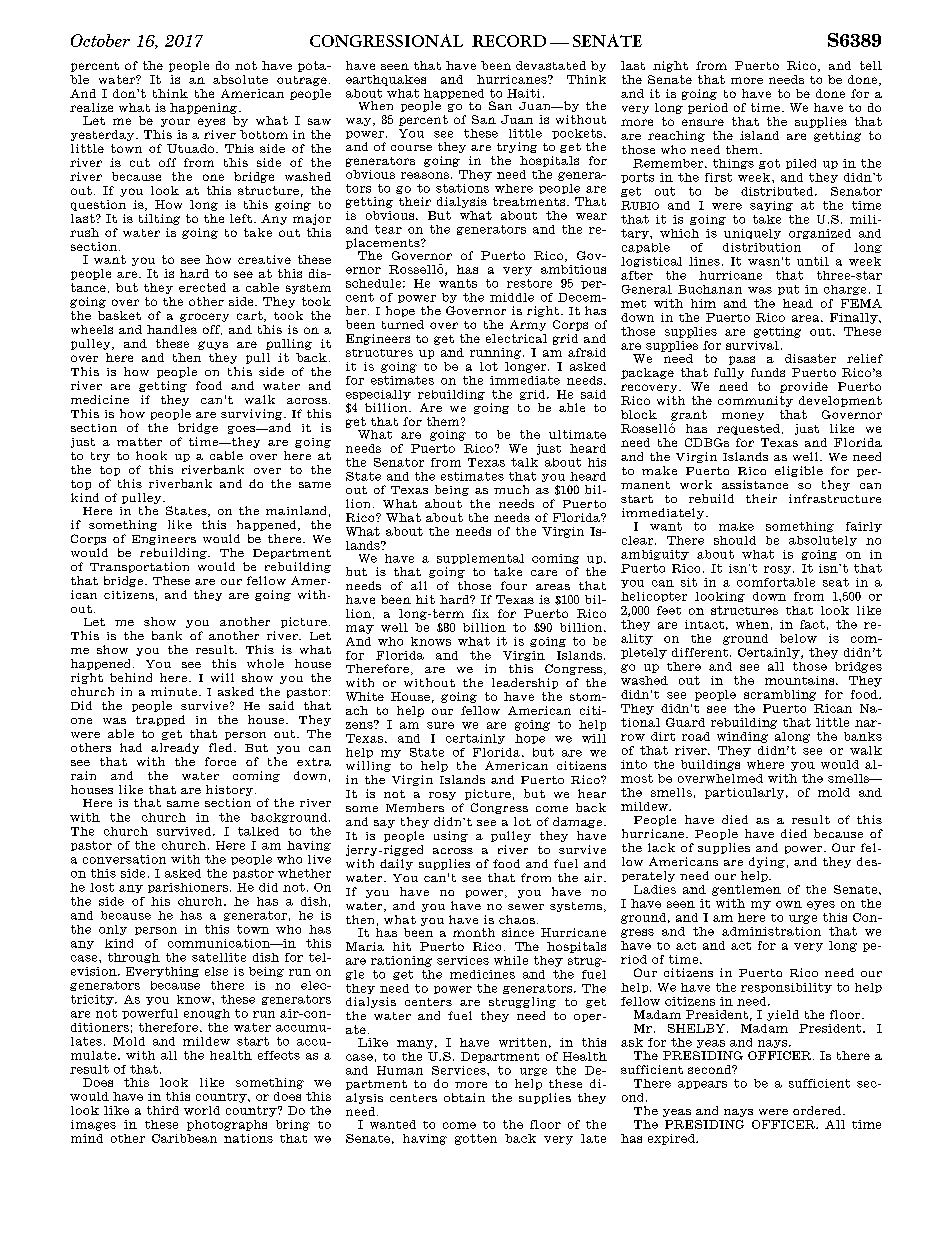  What do you see at coordinates (139, 567) in the page?
I see `Transportation` at bounding box center [139, 567].
